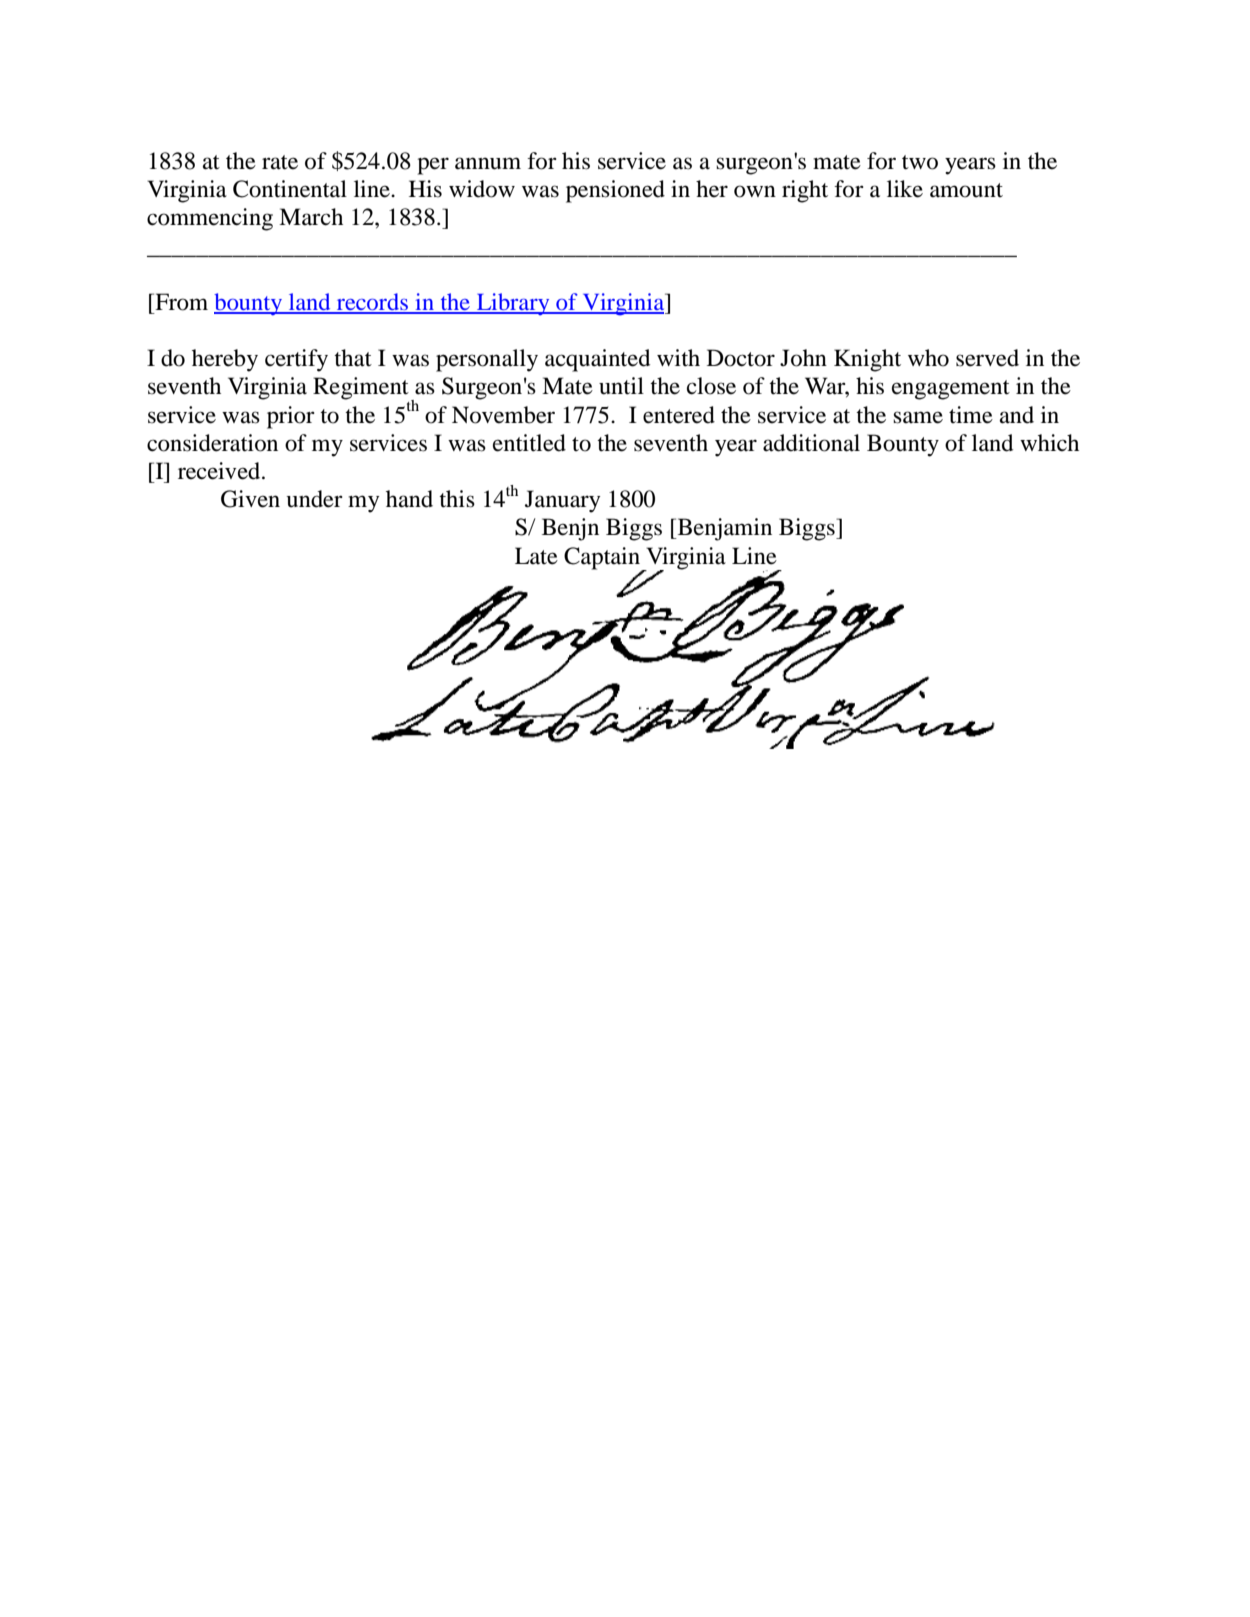 The width and height of the screenshot is (1250, 1617). Describe the element at coordinates (314, 499) in the screenshot. I see `under` at that location.
